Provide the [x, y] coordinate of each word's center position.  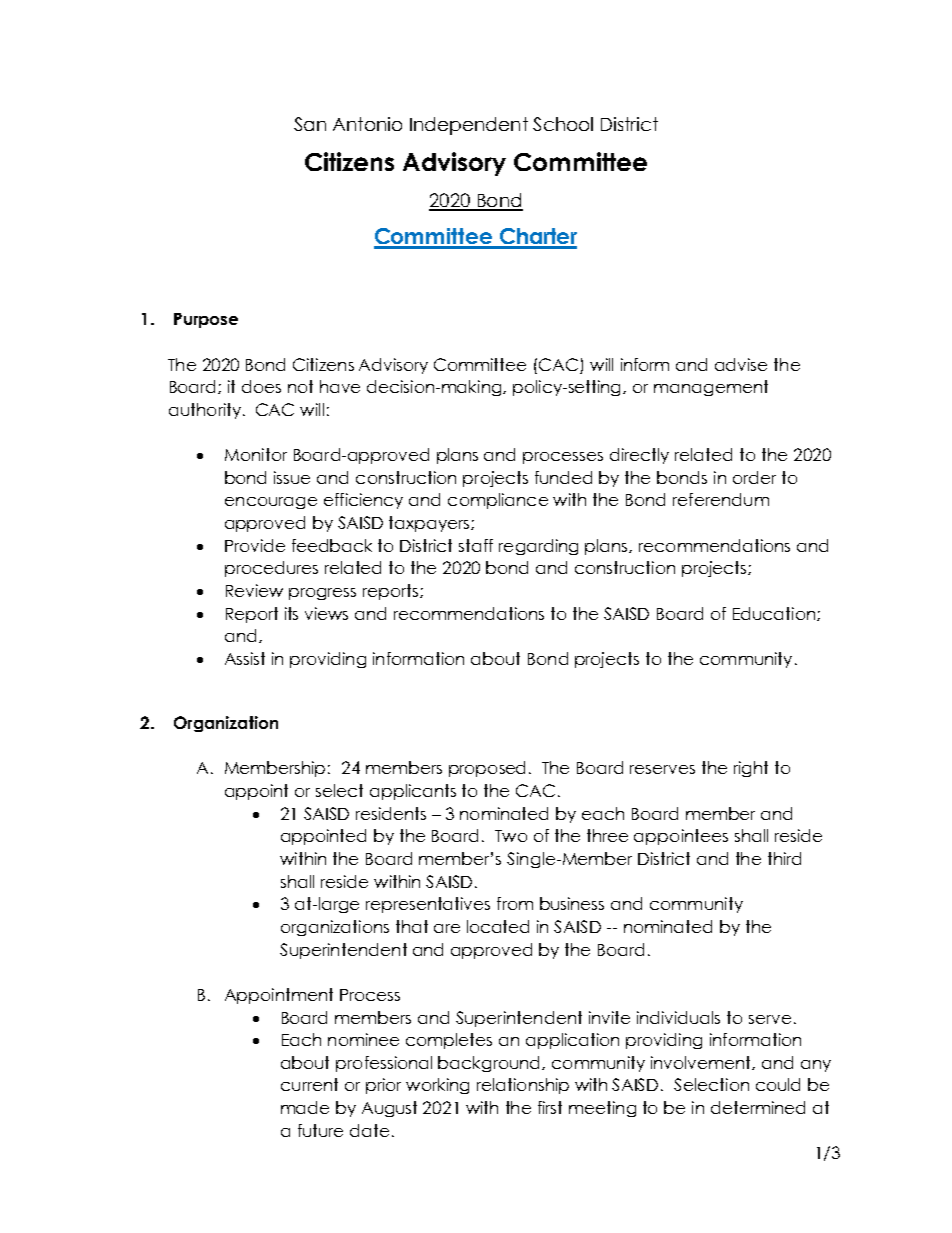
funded [563, 477]
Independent [469, 126]
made [305, 1107]
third [784, 858]
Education [775, 614]
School [563, 124]
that [412, 926]
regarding [538, 547]
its [291, 613]
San [310, 124]
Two [511, 836]
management [711, 388]
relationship [523, 1086]
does [261, 386]
